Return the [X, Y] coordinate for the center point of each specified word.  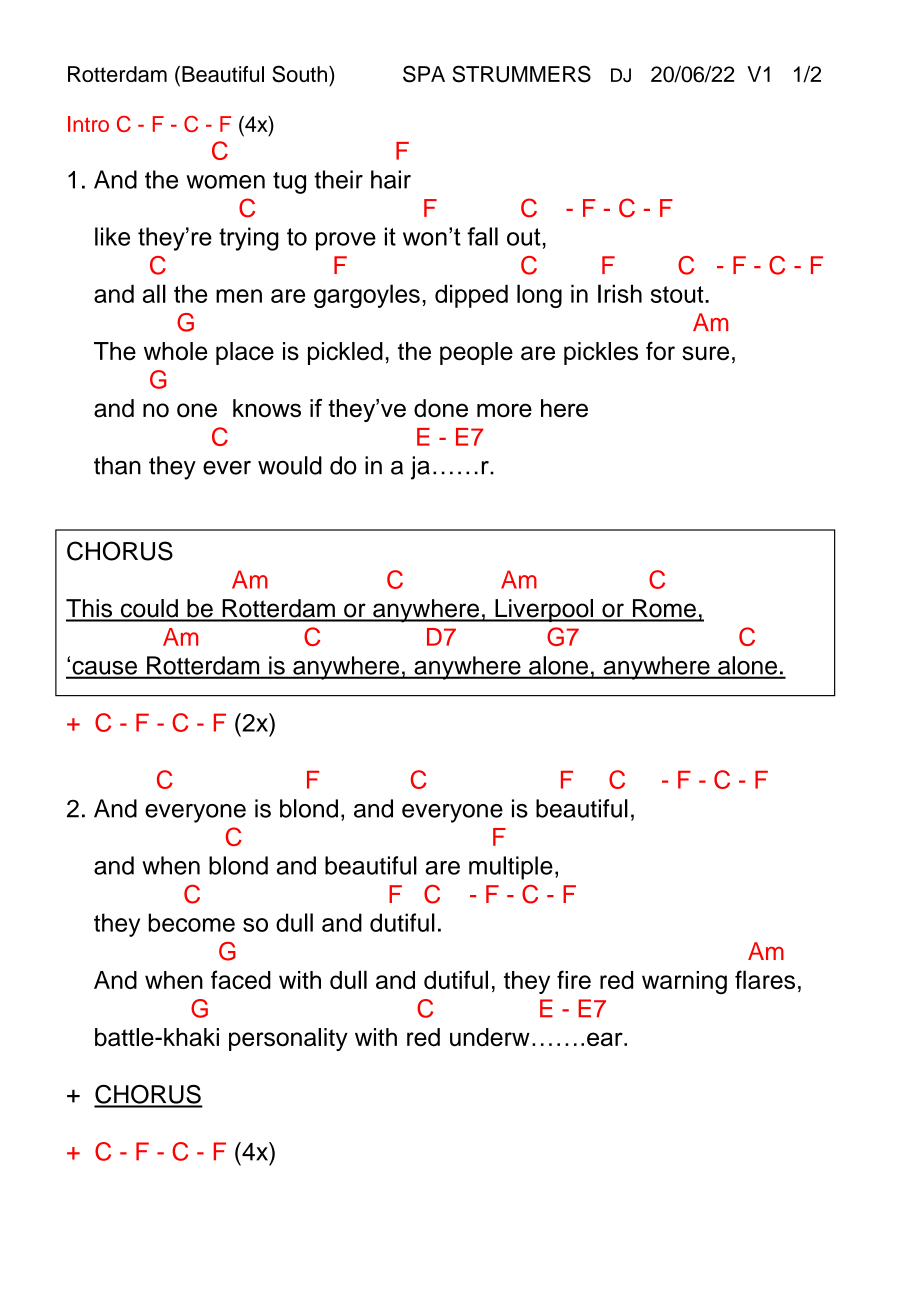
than [117, 465]
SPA [424, 74]
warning [684, 982]
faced [241, 979]
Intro [88, 124]
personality [288, 1039]
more [504, 410]
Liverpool [544, 610]
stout [678, 294]
